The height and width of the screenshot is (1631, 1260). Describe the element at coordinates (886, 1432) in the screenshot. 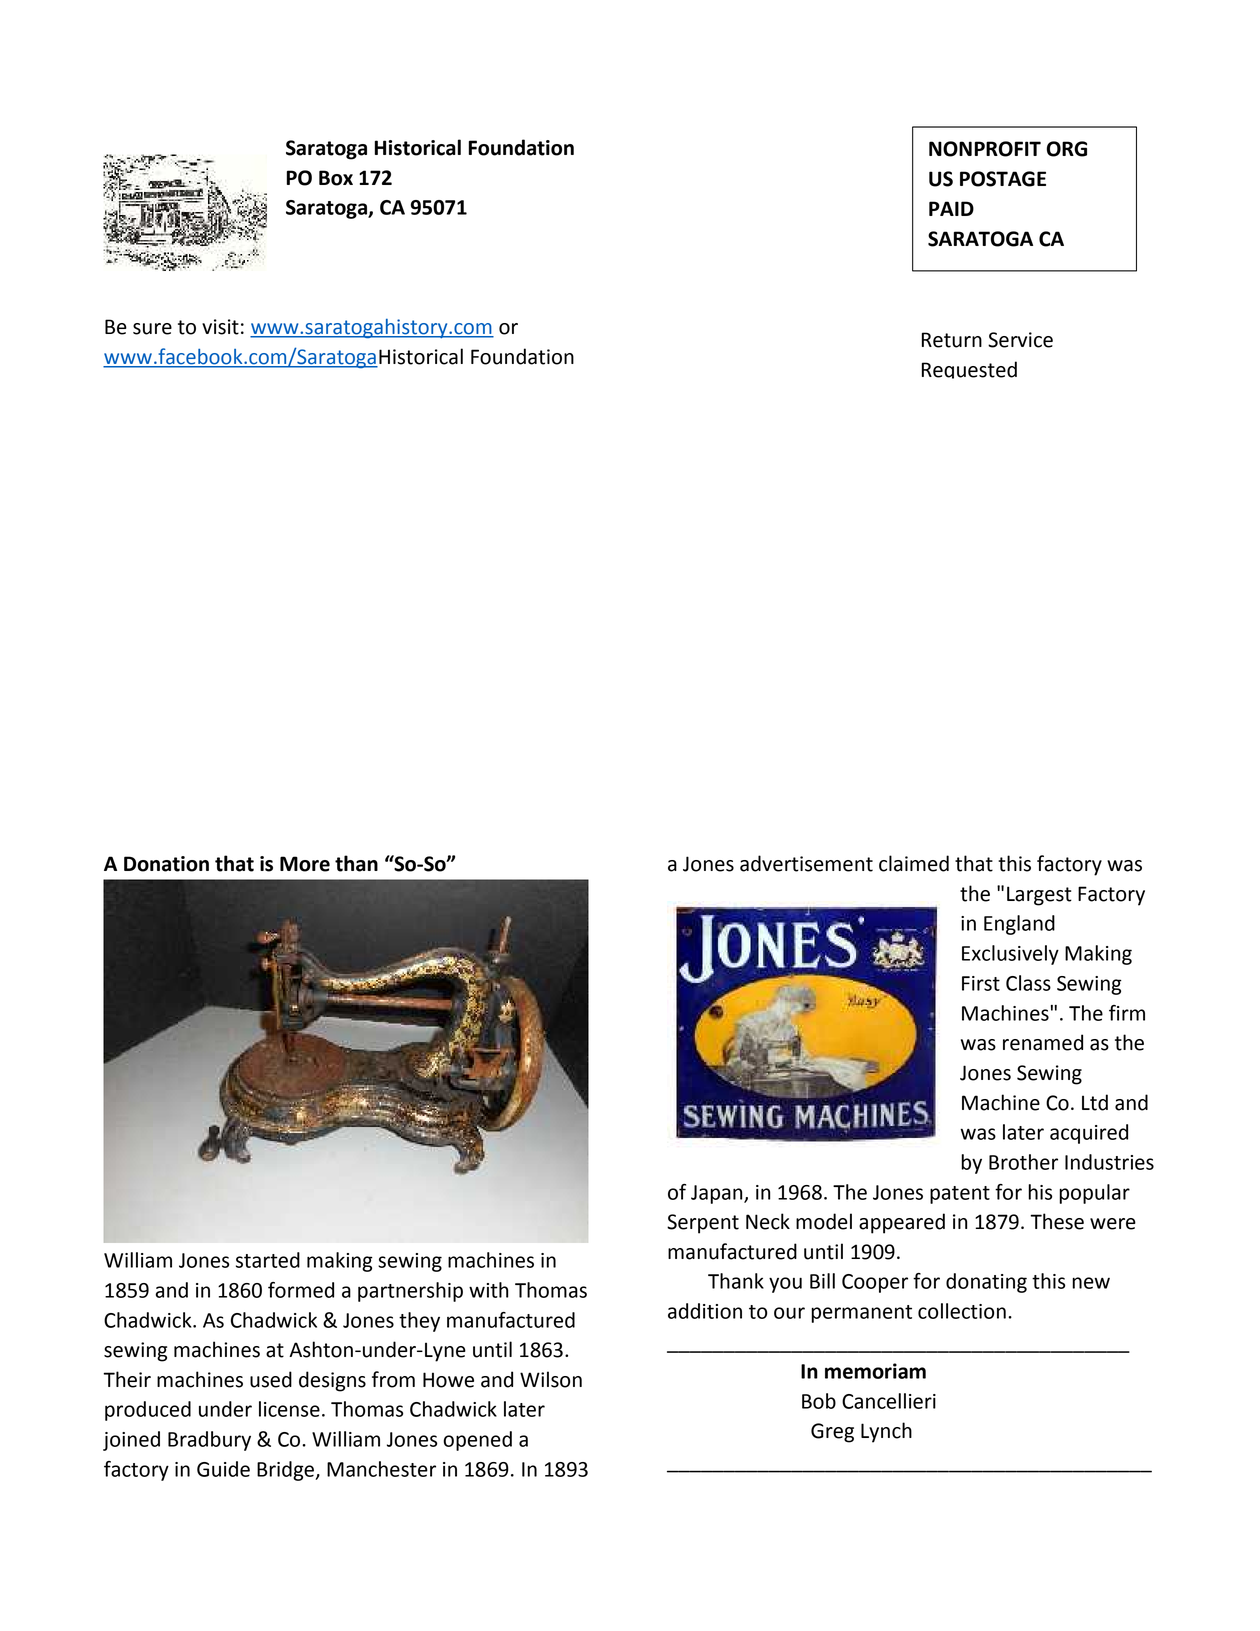

I see `Lynch` at that location.
